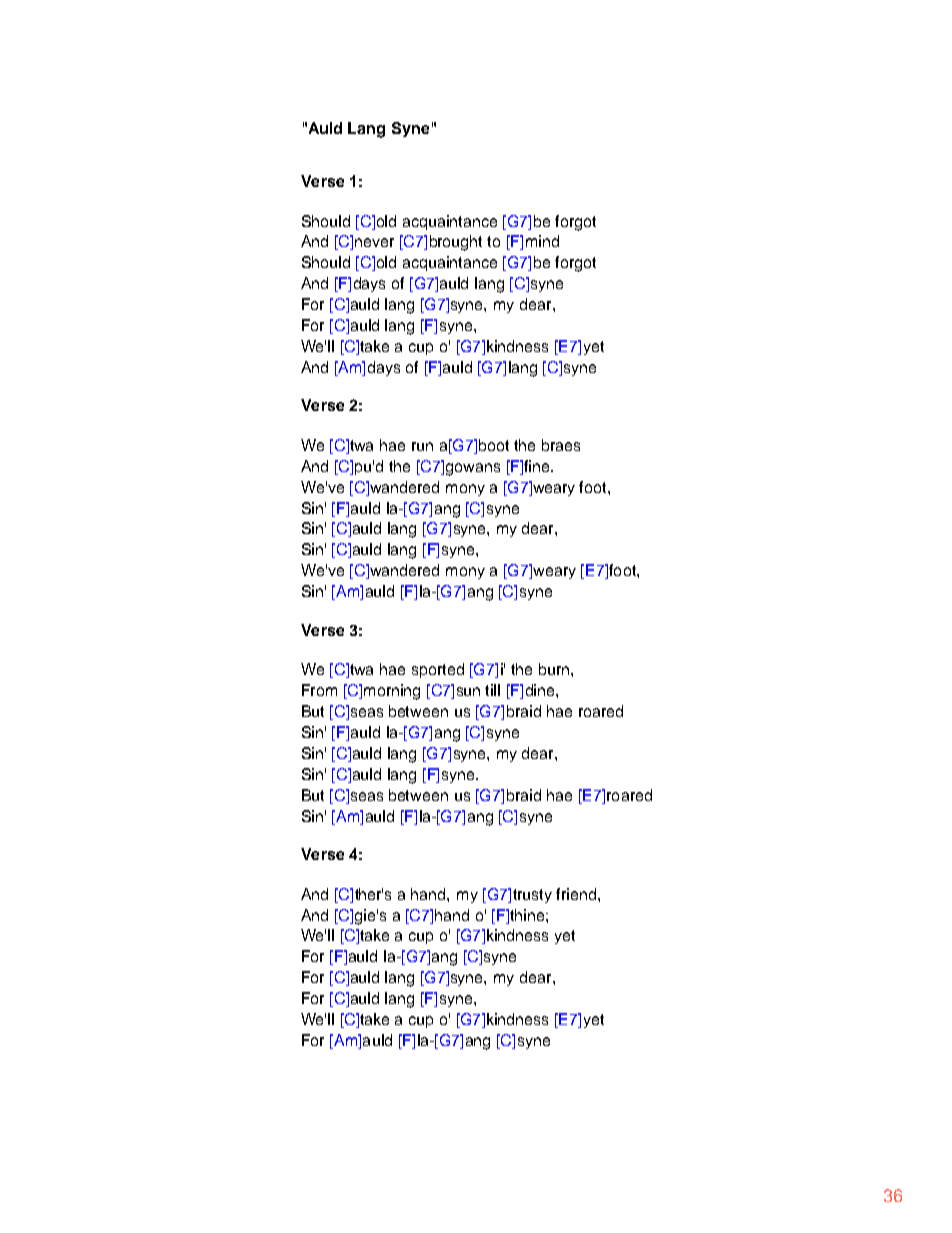  I want to click on burn, so click(554, 669).
